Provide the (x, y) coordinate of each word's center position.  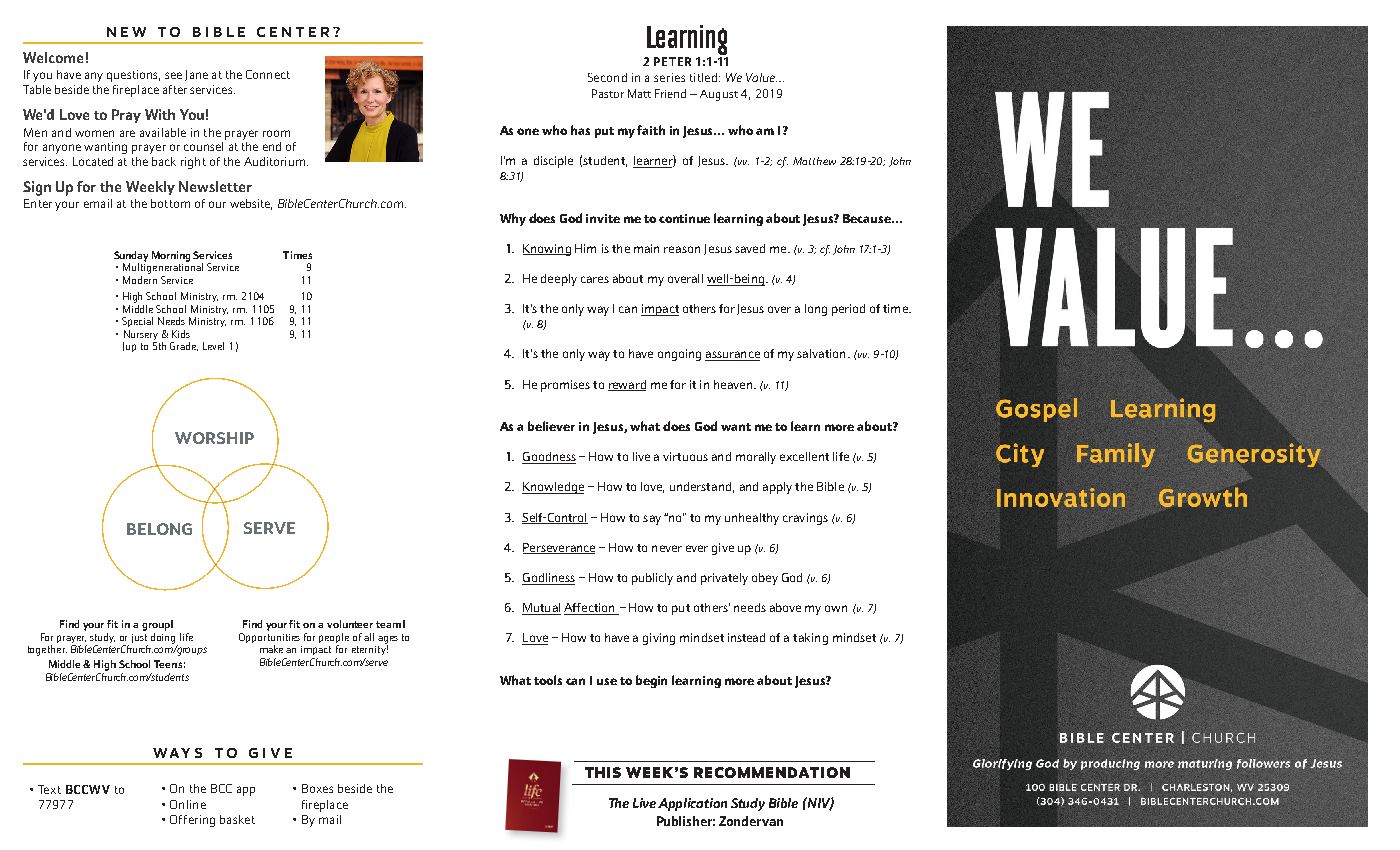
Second (607, 77)
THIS (603, 772)
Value (761, 77)
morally (756, 458)
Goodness (549, 458)
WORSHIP (214, 438)
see (173, 75)
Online (188, 804)
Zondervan (751, 821)
